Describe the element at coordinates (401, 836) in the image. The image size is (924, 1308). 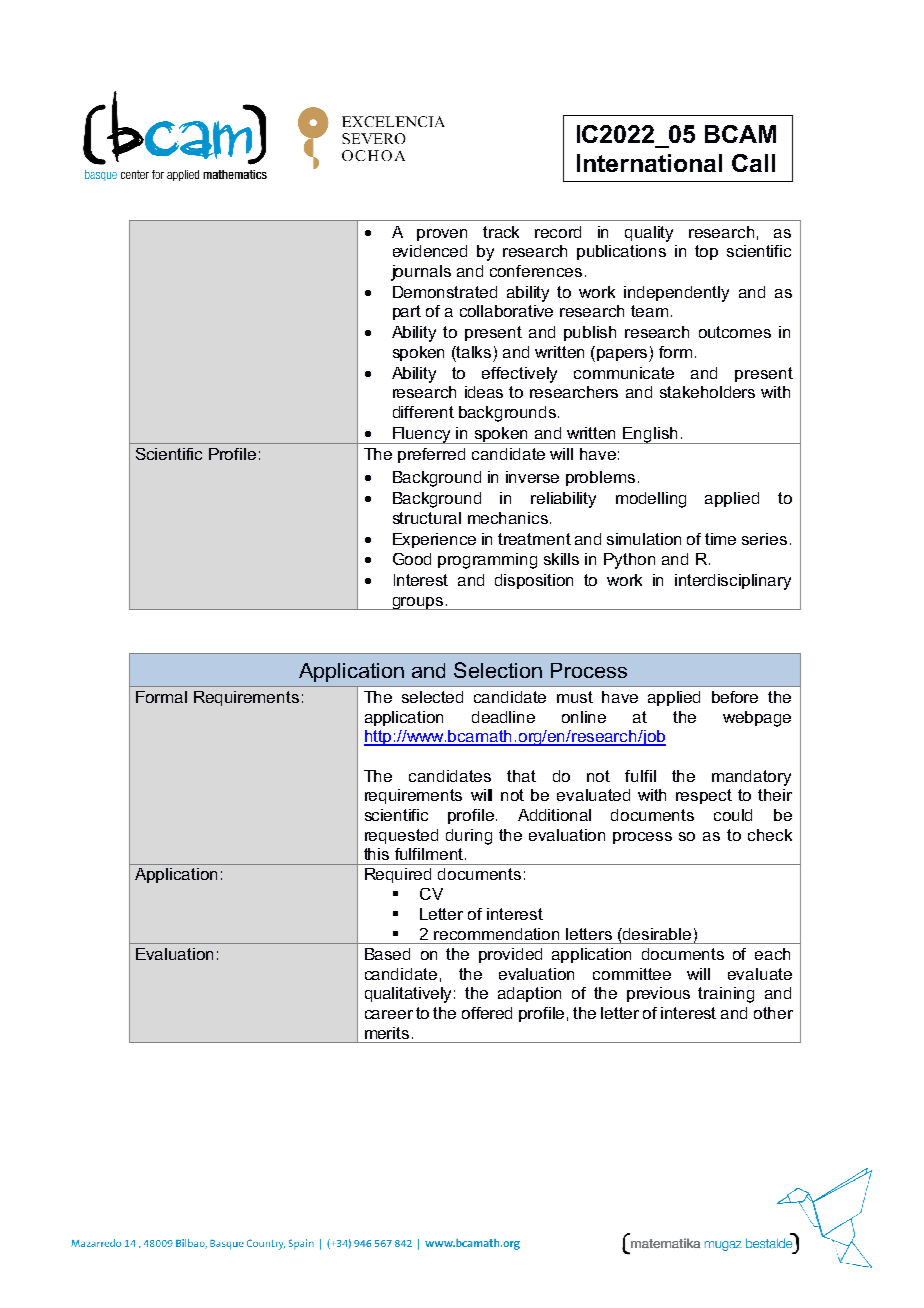
I see `requested` at that location.
